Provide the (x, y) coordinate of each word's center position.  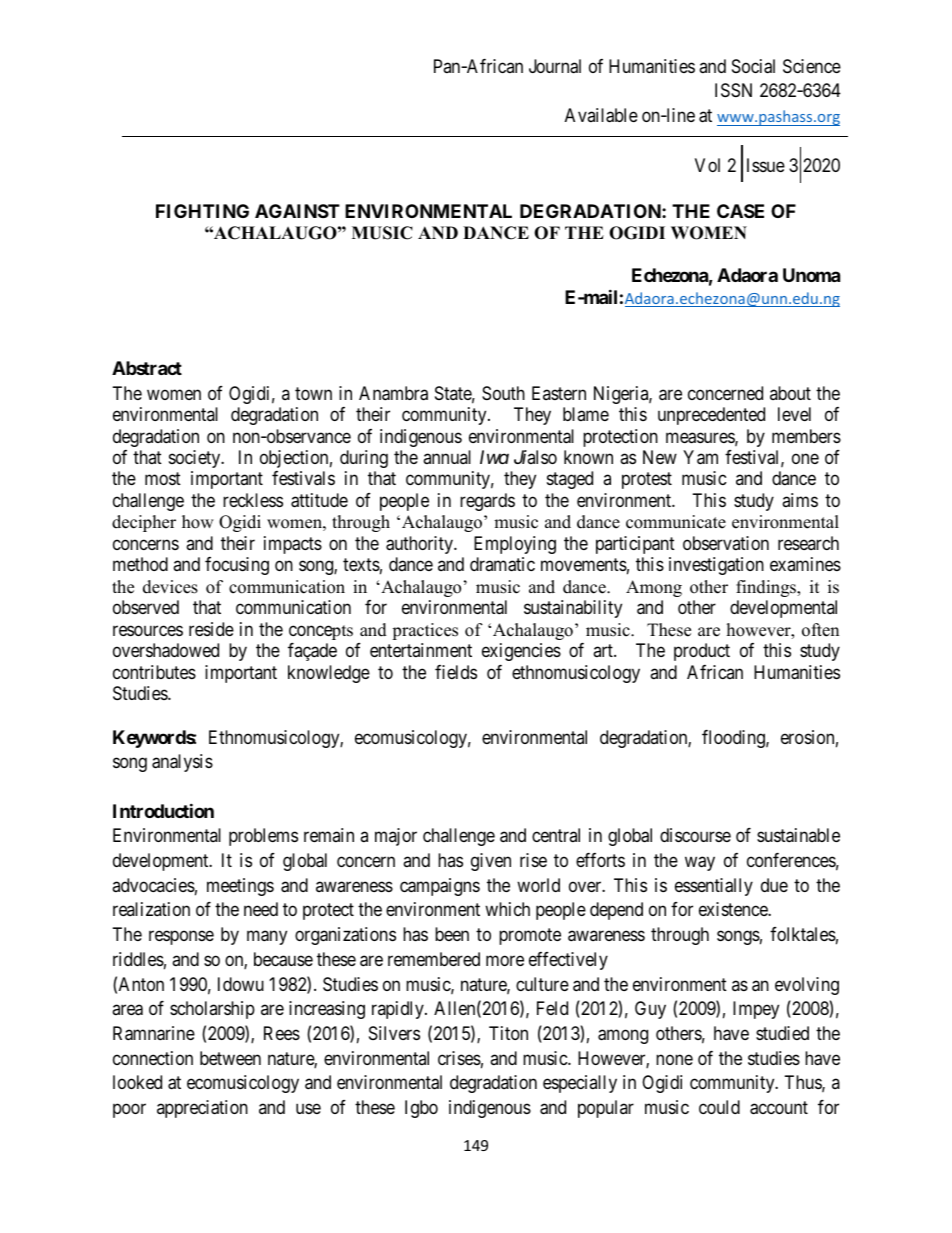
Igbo (421, 1109)
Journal (555, 66)
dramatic (502, 564)
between (230, 1058)
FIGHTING (202, 211)
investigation (716, 566)
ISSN (733, 90)
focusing (237, 566)
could (719, 1107)
